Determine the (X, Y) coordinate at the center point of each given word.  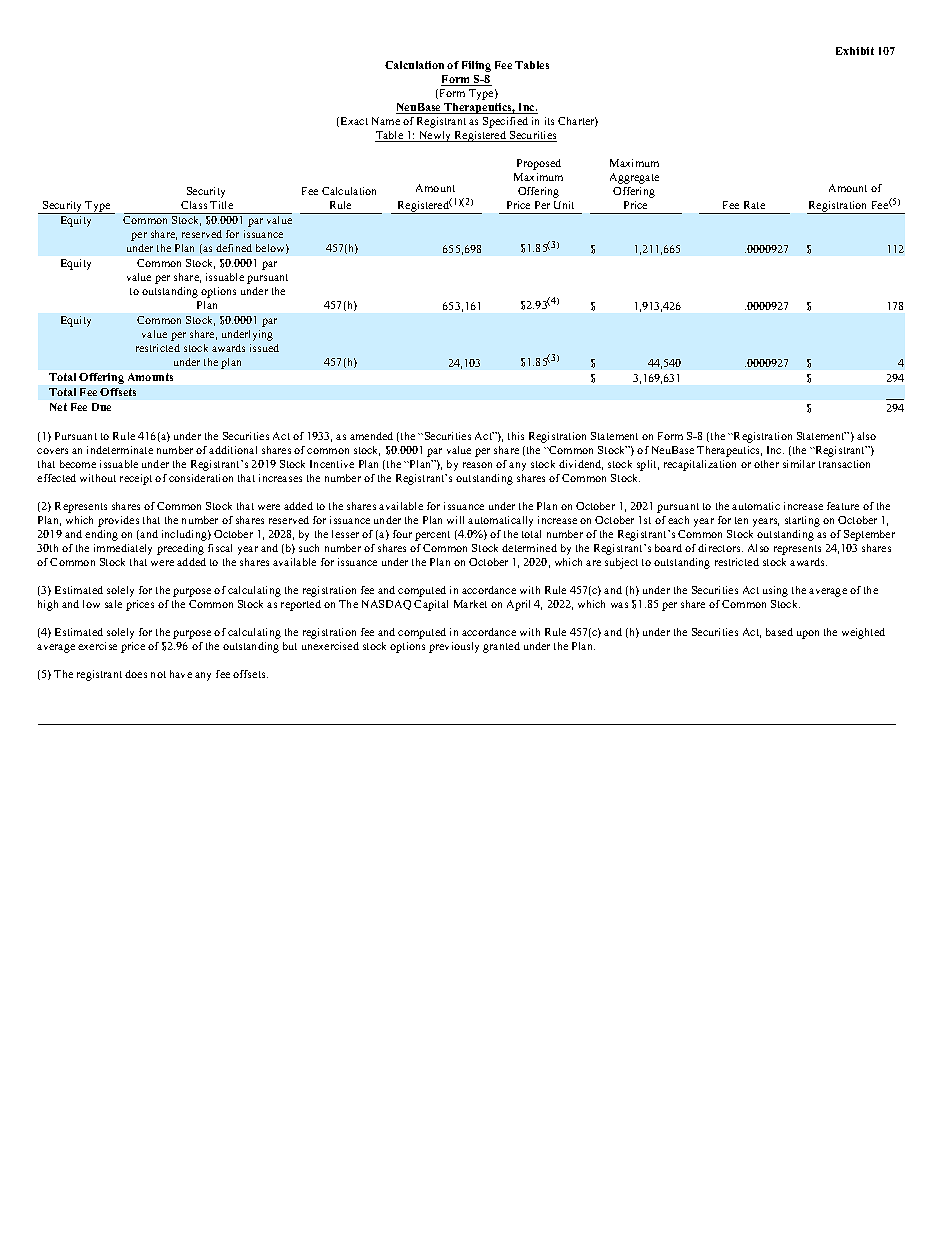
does (136, 674)
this (516, 436)
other (766, 464)
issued (264, 348)
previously (454, 647)
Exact (354, 121)
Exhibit (855, 51)
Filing (476, 66)
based (779, 632)
